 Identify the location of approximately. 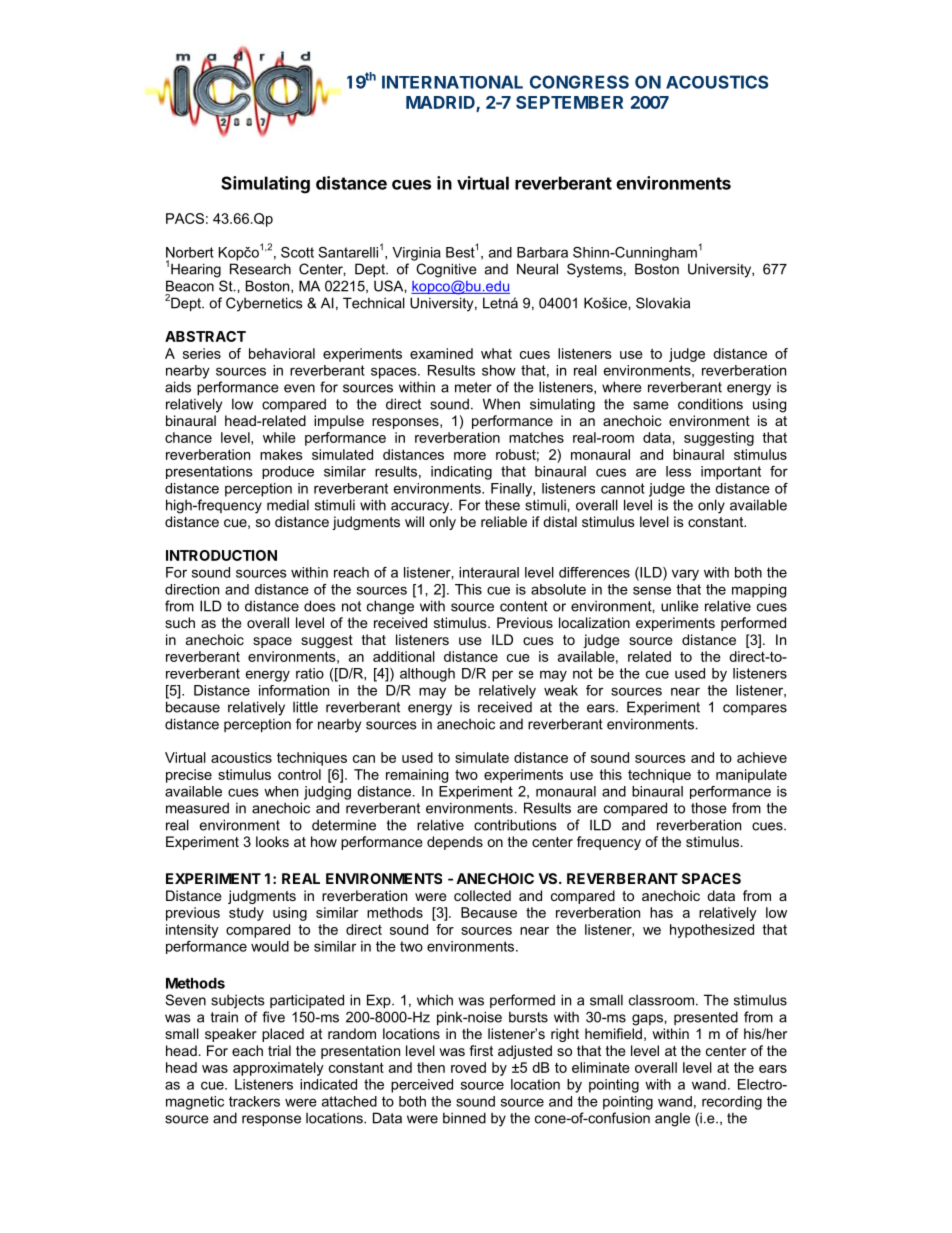
(278, 1069).
